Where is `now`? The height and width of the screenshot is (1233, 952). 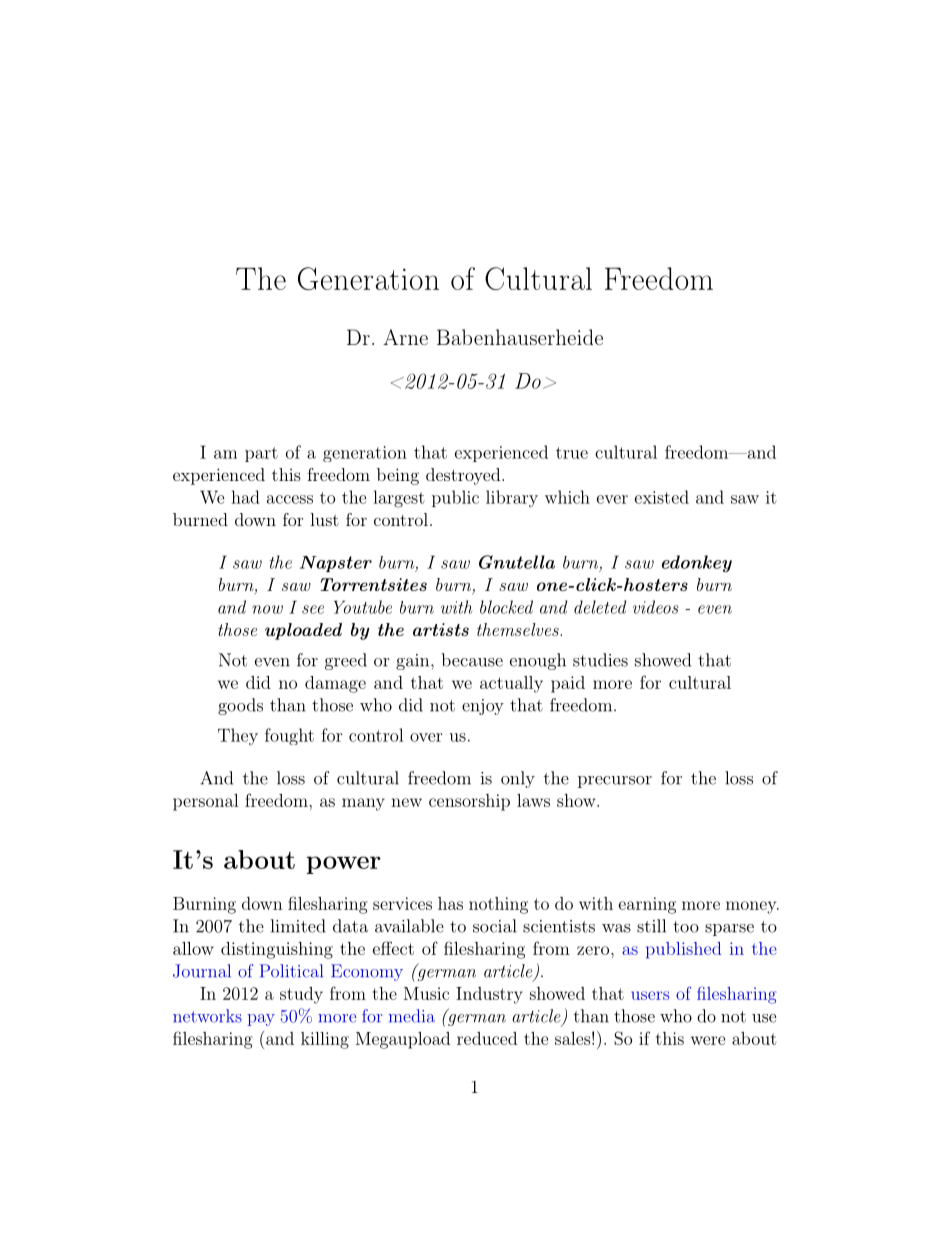 now is located at coordinates (267, 609).
